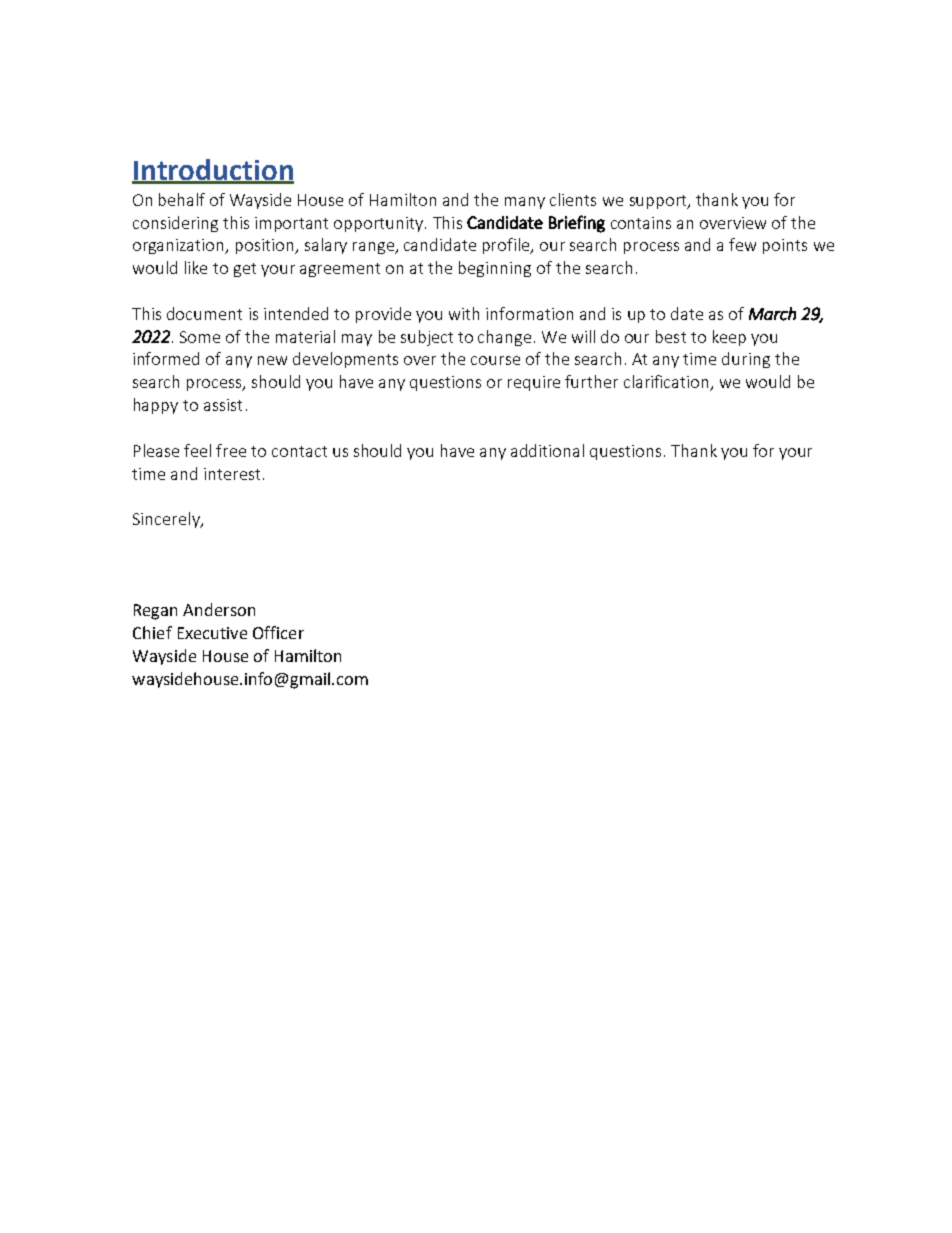 This image has width=952, height=1233. Describe the element at coordinates (525, 203) in the image. I see `many` at that location.
